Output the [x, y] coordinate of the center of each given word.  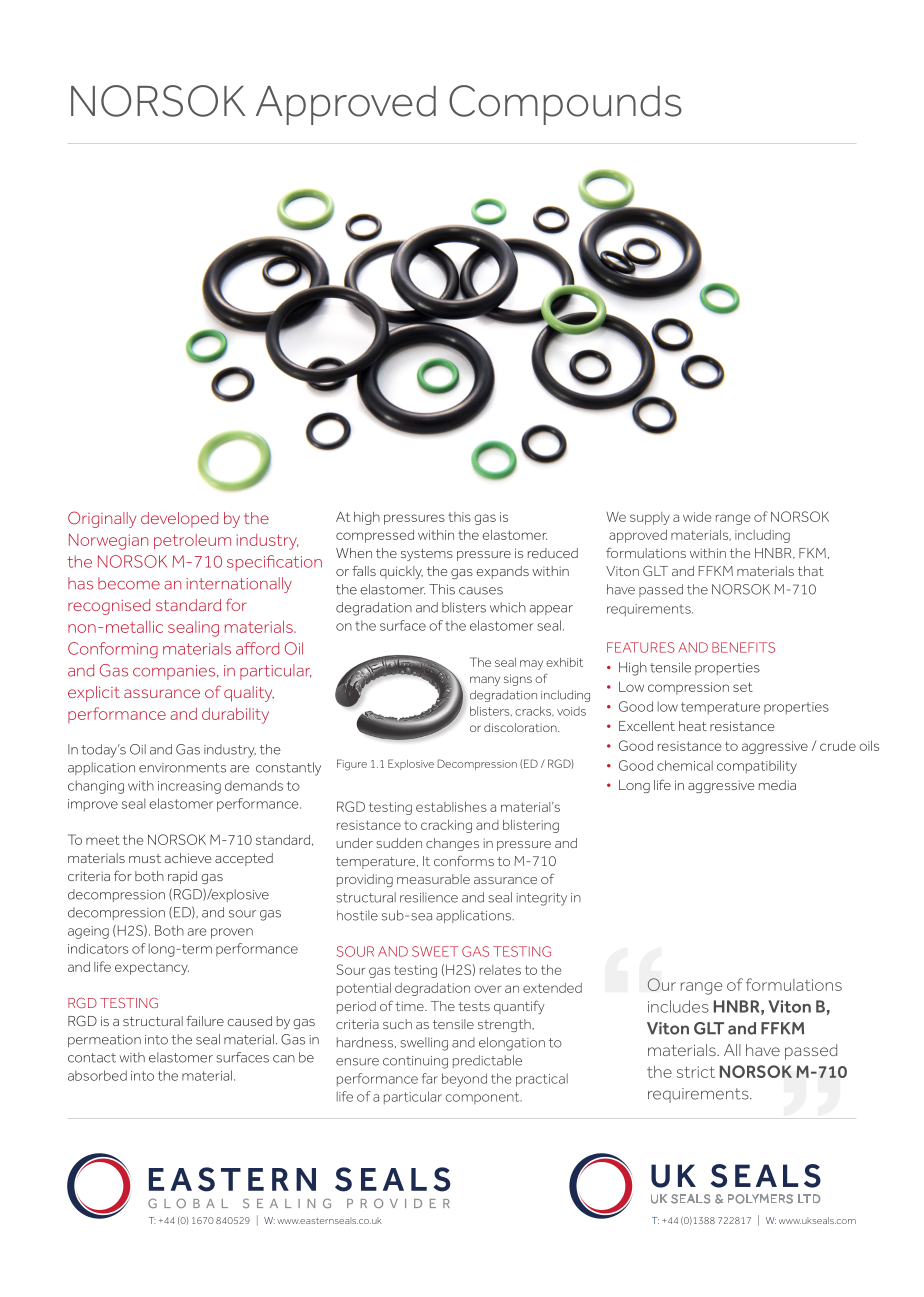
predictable [487, 1061]
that [811, 571]
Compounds [565, 105]
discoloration [521, 727]
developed [179, 519]
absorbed [97, 1075]
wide [697, 517]
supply [650, 518]
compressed [375, 536]
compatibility [757, 767]
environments [182, 768]
